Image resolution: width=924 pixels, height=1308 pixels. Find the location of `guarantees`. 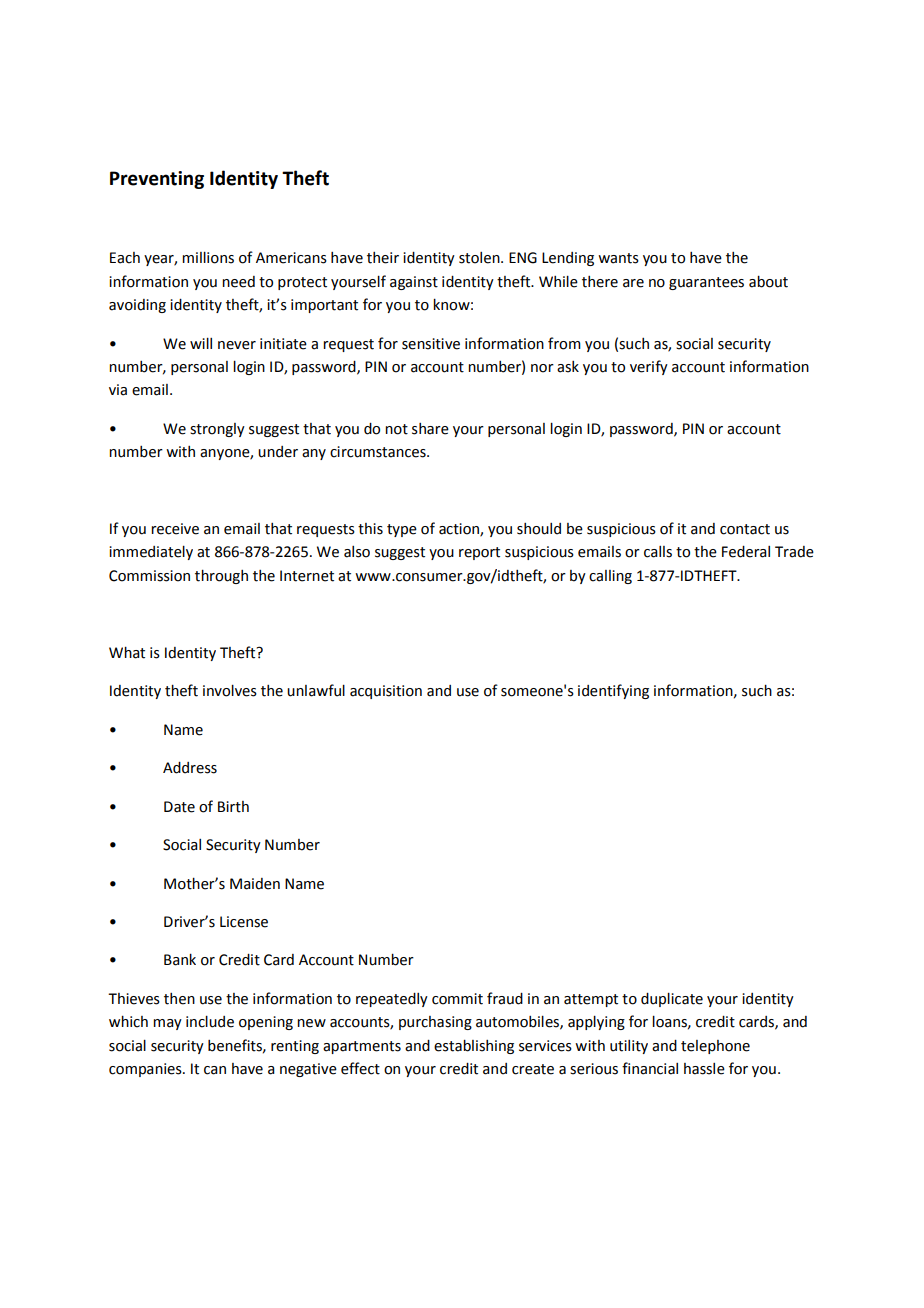

guarantees is located at coordinates (706, 283).
